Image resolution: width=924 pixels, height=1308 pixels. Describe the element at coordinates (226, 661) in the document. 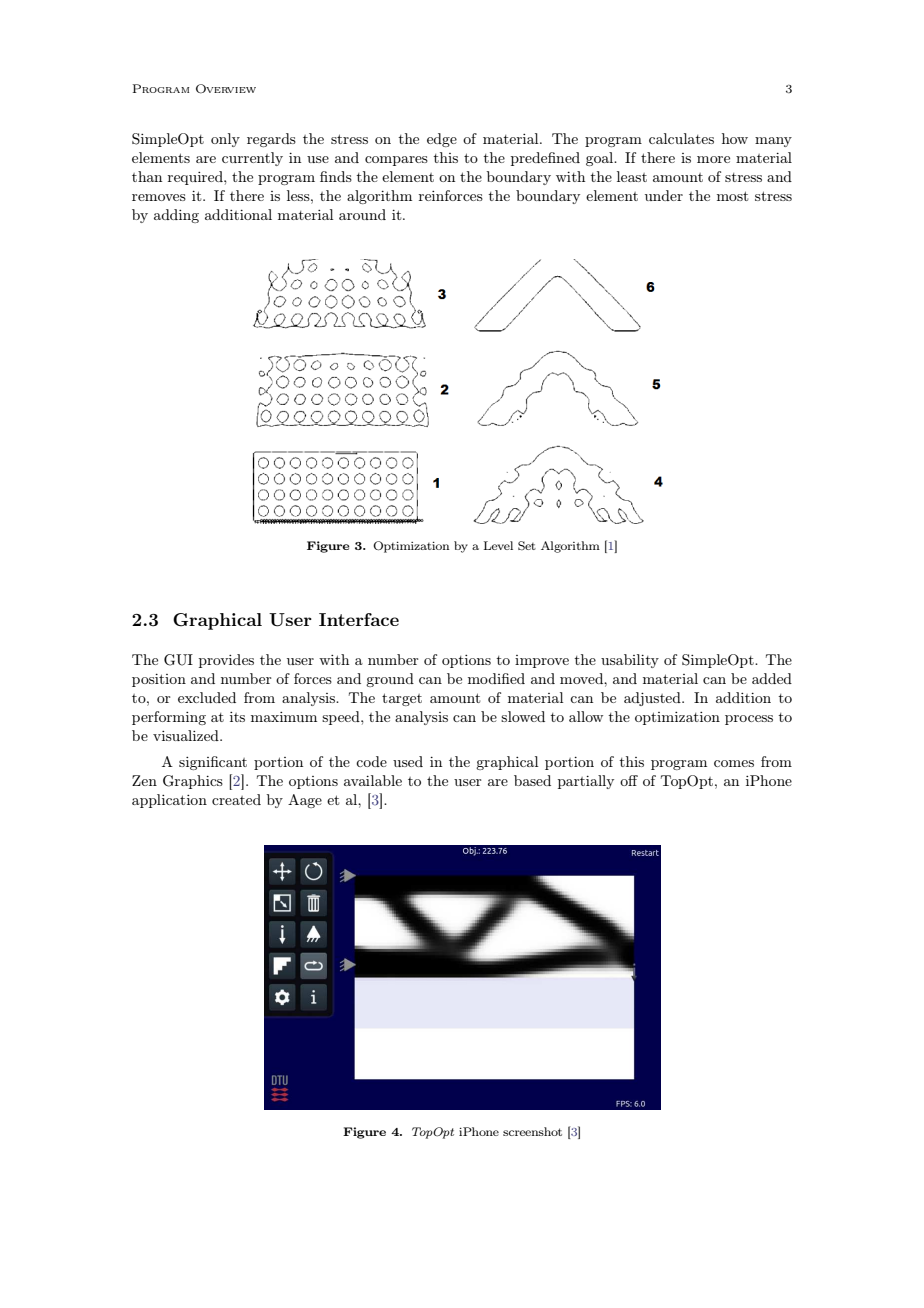

I see `provides` at that location.
